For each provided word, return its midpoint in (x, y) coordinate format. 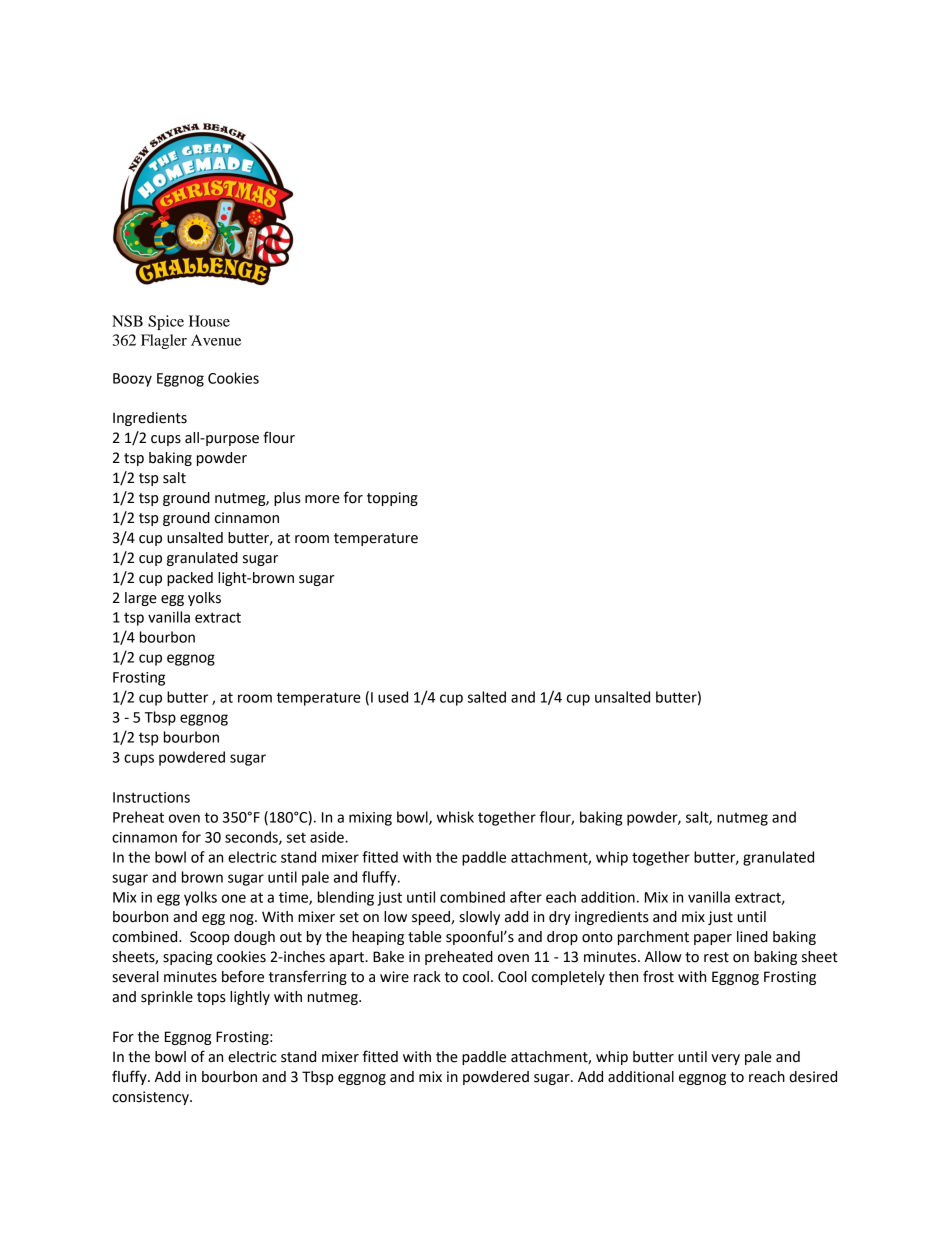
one (234, 898)
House (209, 321)
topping (392, 499)
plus (287, 499)
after (526, 897)
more (322, 499)
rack (427, 977)
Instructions (151, 797)
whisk (455, 817)
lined (752, 937)
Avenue (216, 340)
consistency (151, 1098)
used (393, 697)
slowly (479, 918)
